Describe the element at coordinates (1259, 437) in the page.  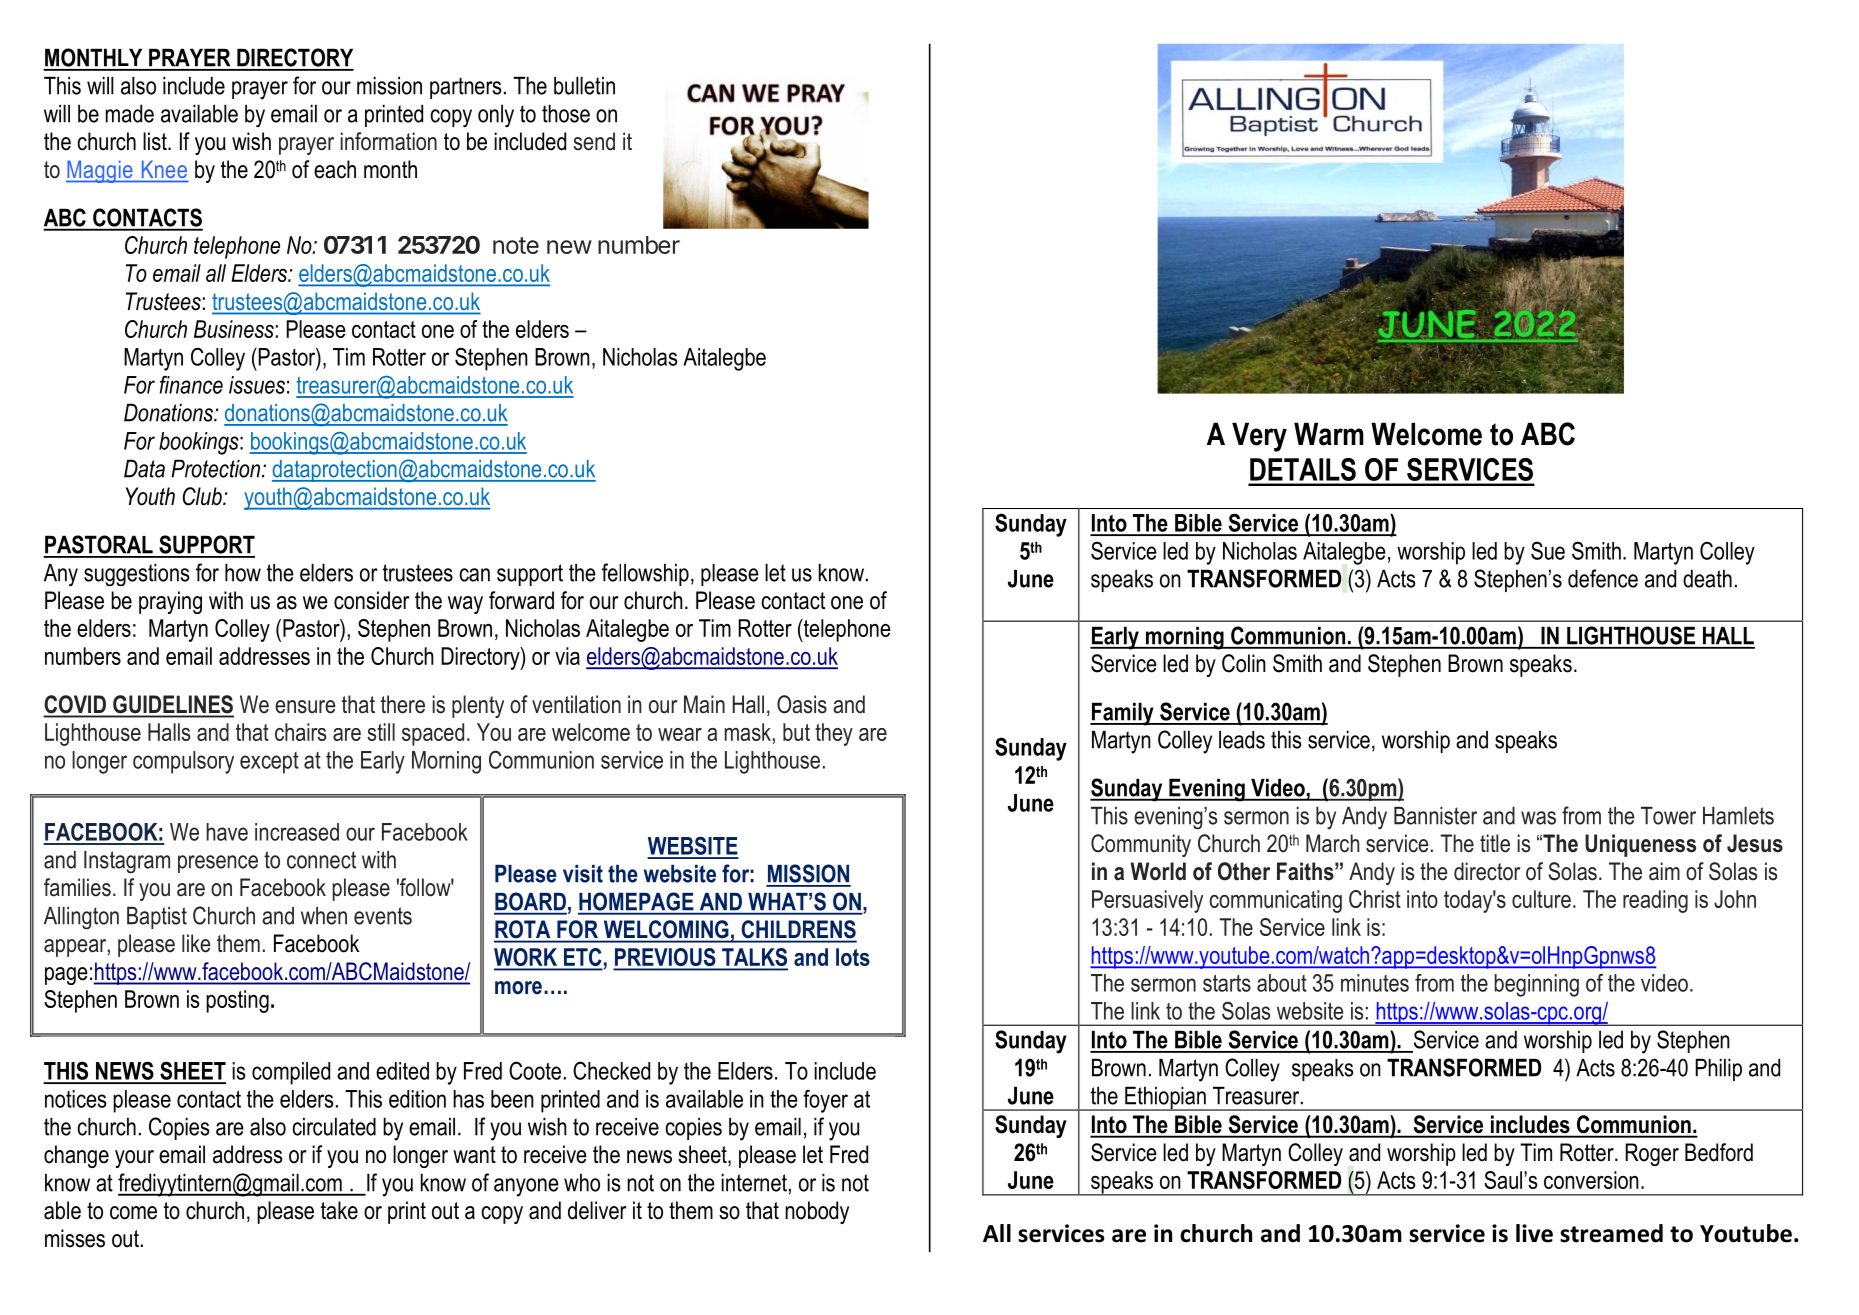
I see `Very` at that location.
